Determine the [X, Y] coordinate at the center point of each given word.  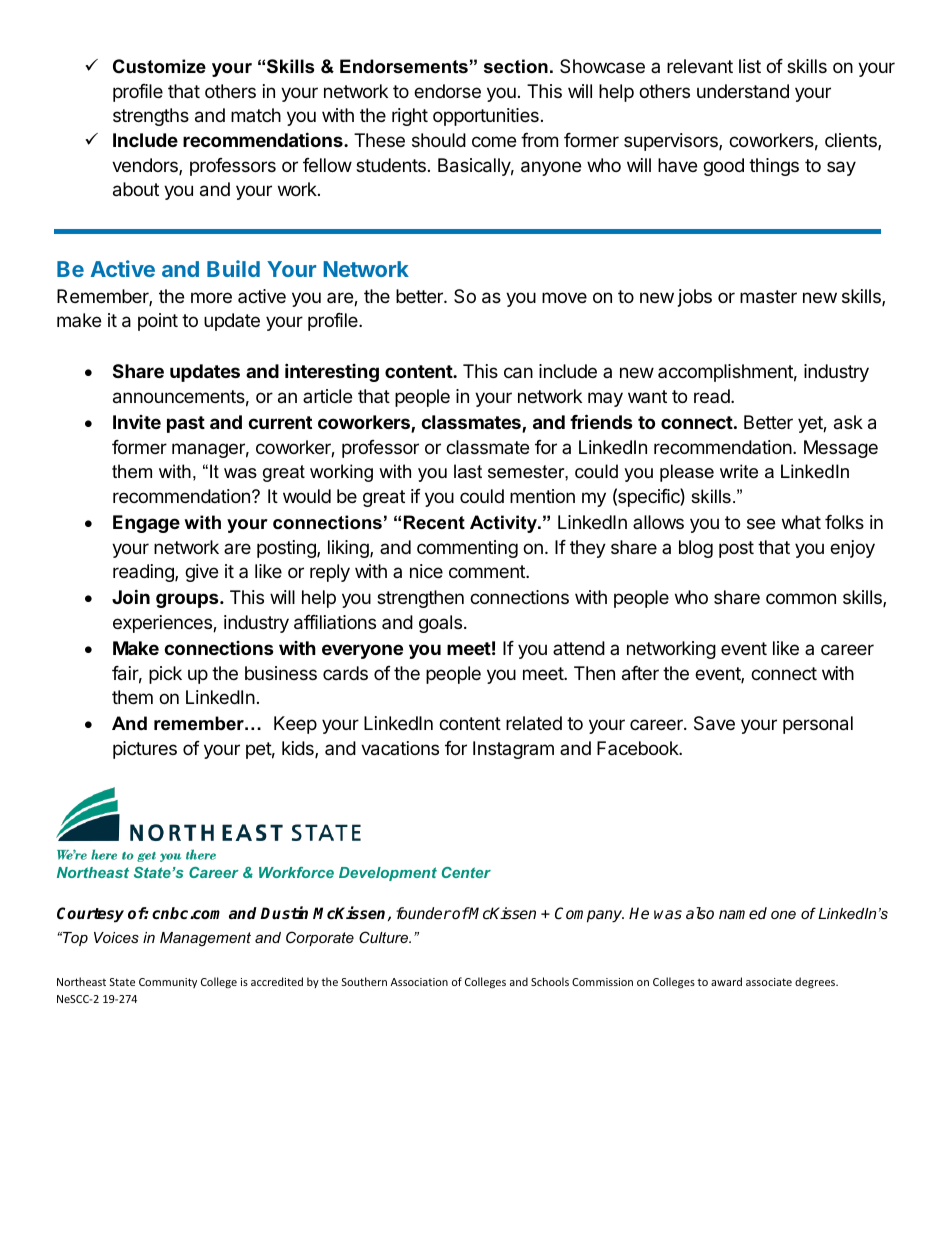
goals [442, 624]
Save [714, 723]
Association [419, 982]
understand [743, 91]
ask [848, 422]
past [186, 424]
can [518, 373]
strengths [151, 117]
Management [205, 939]
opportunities [486, 117]
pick [165, 675]
